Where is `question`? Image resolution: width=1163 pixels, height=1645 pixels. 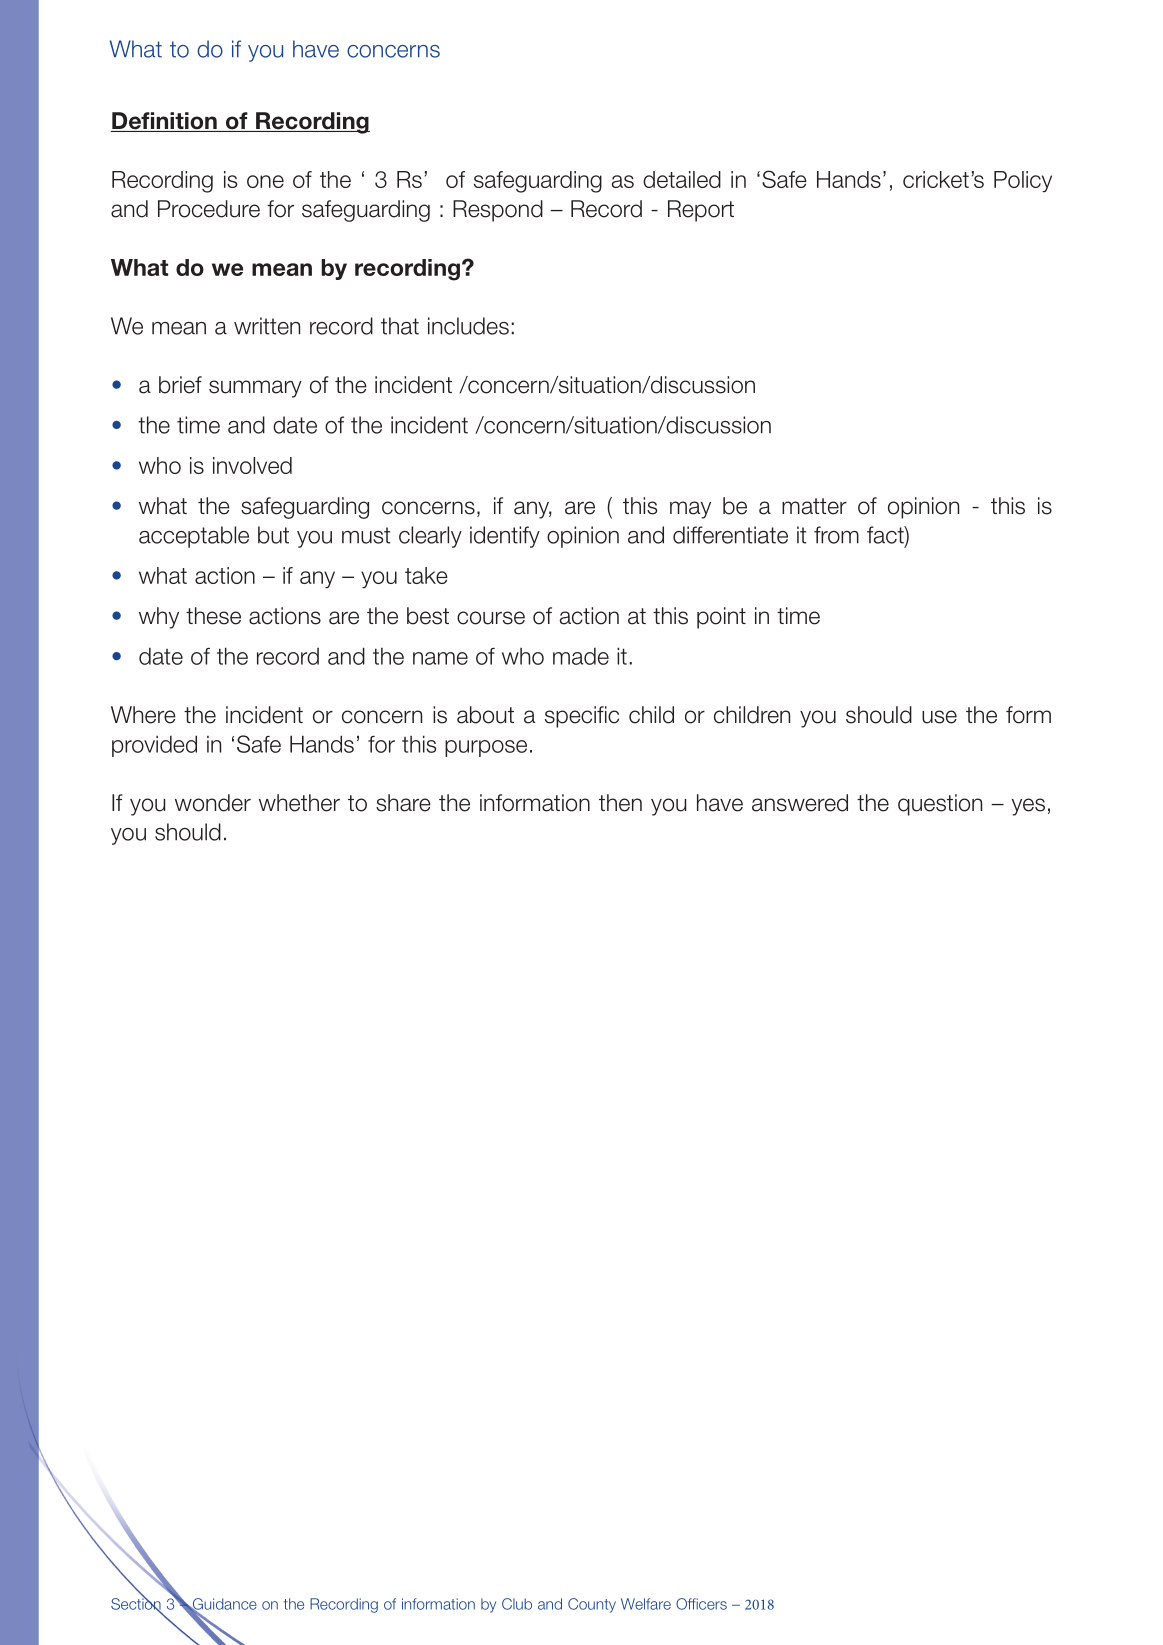
question is located at coordinates (940, 805).
